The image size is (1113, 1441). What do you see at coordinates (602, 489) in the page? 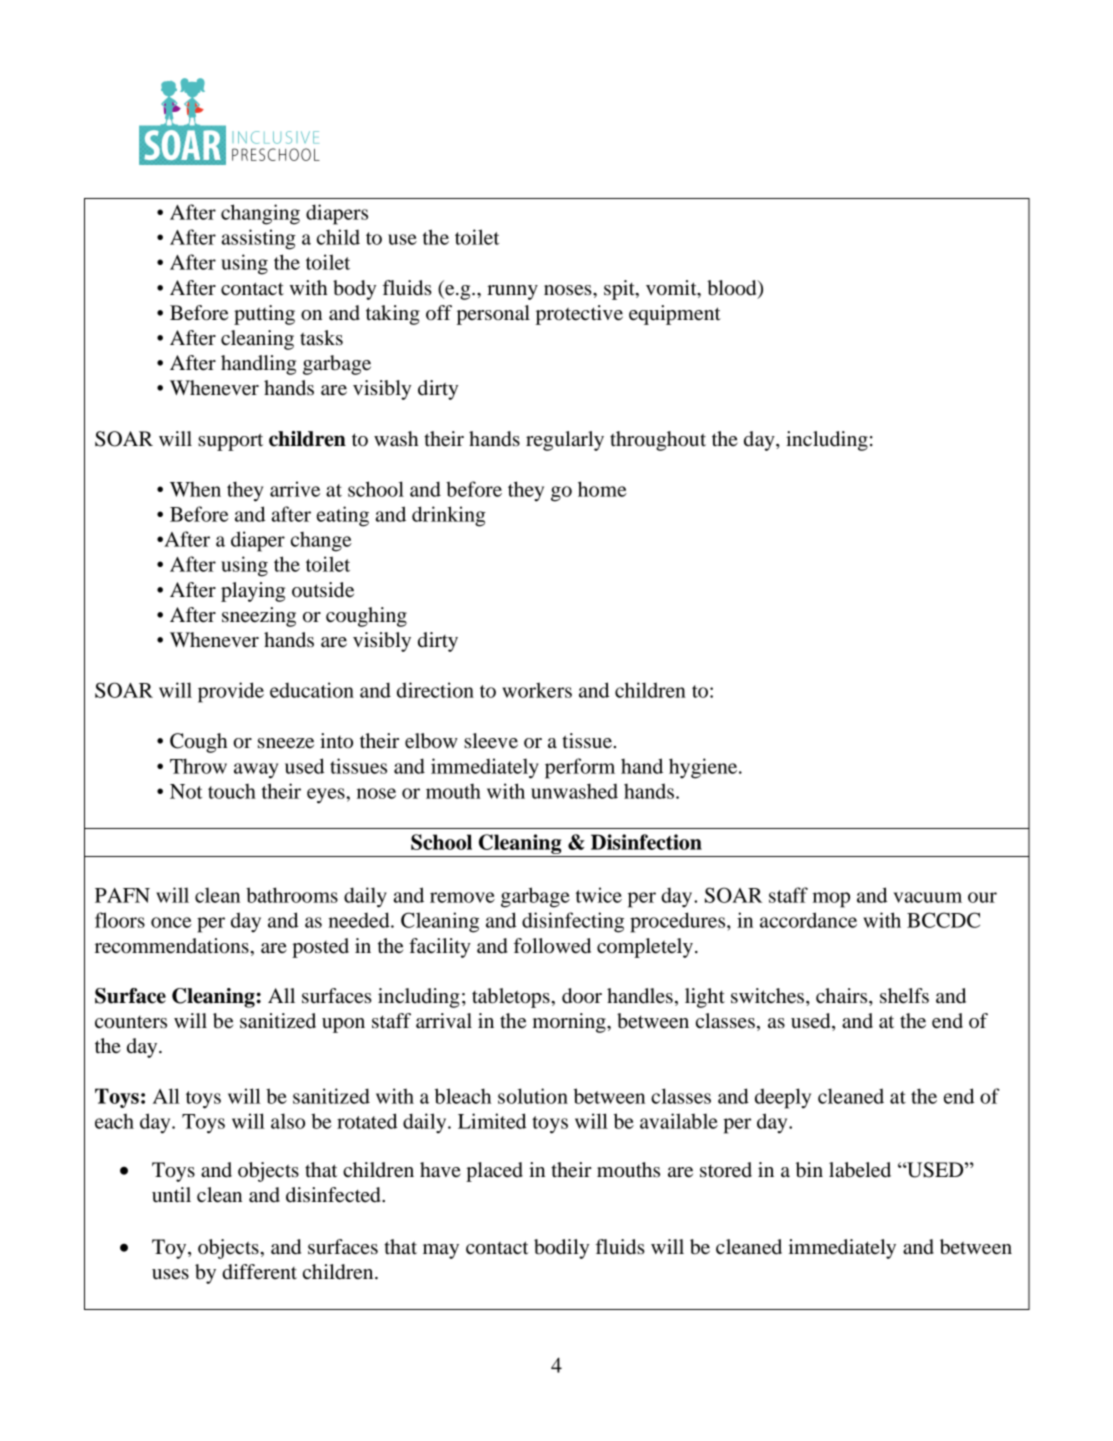
I see `home` at bounding box center [602, 489].
